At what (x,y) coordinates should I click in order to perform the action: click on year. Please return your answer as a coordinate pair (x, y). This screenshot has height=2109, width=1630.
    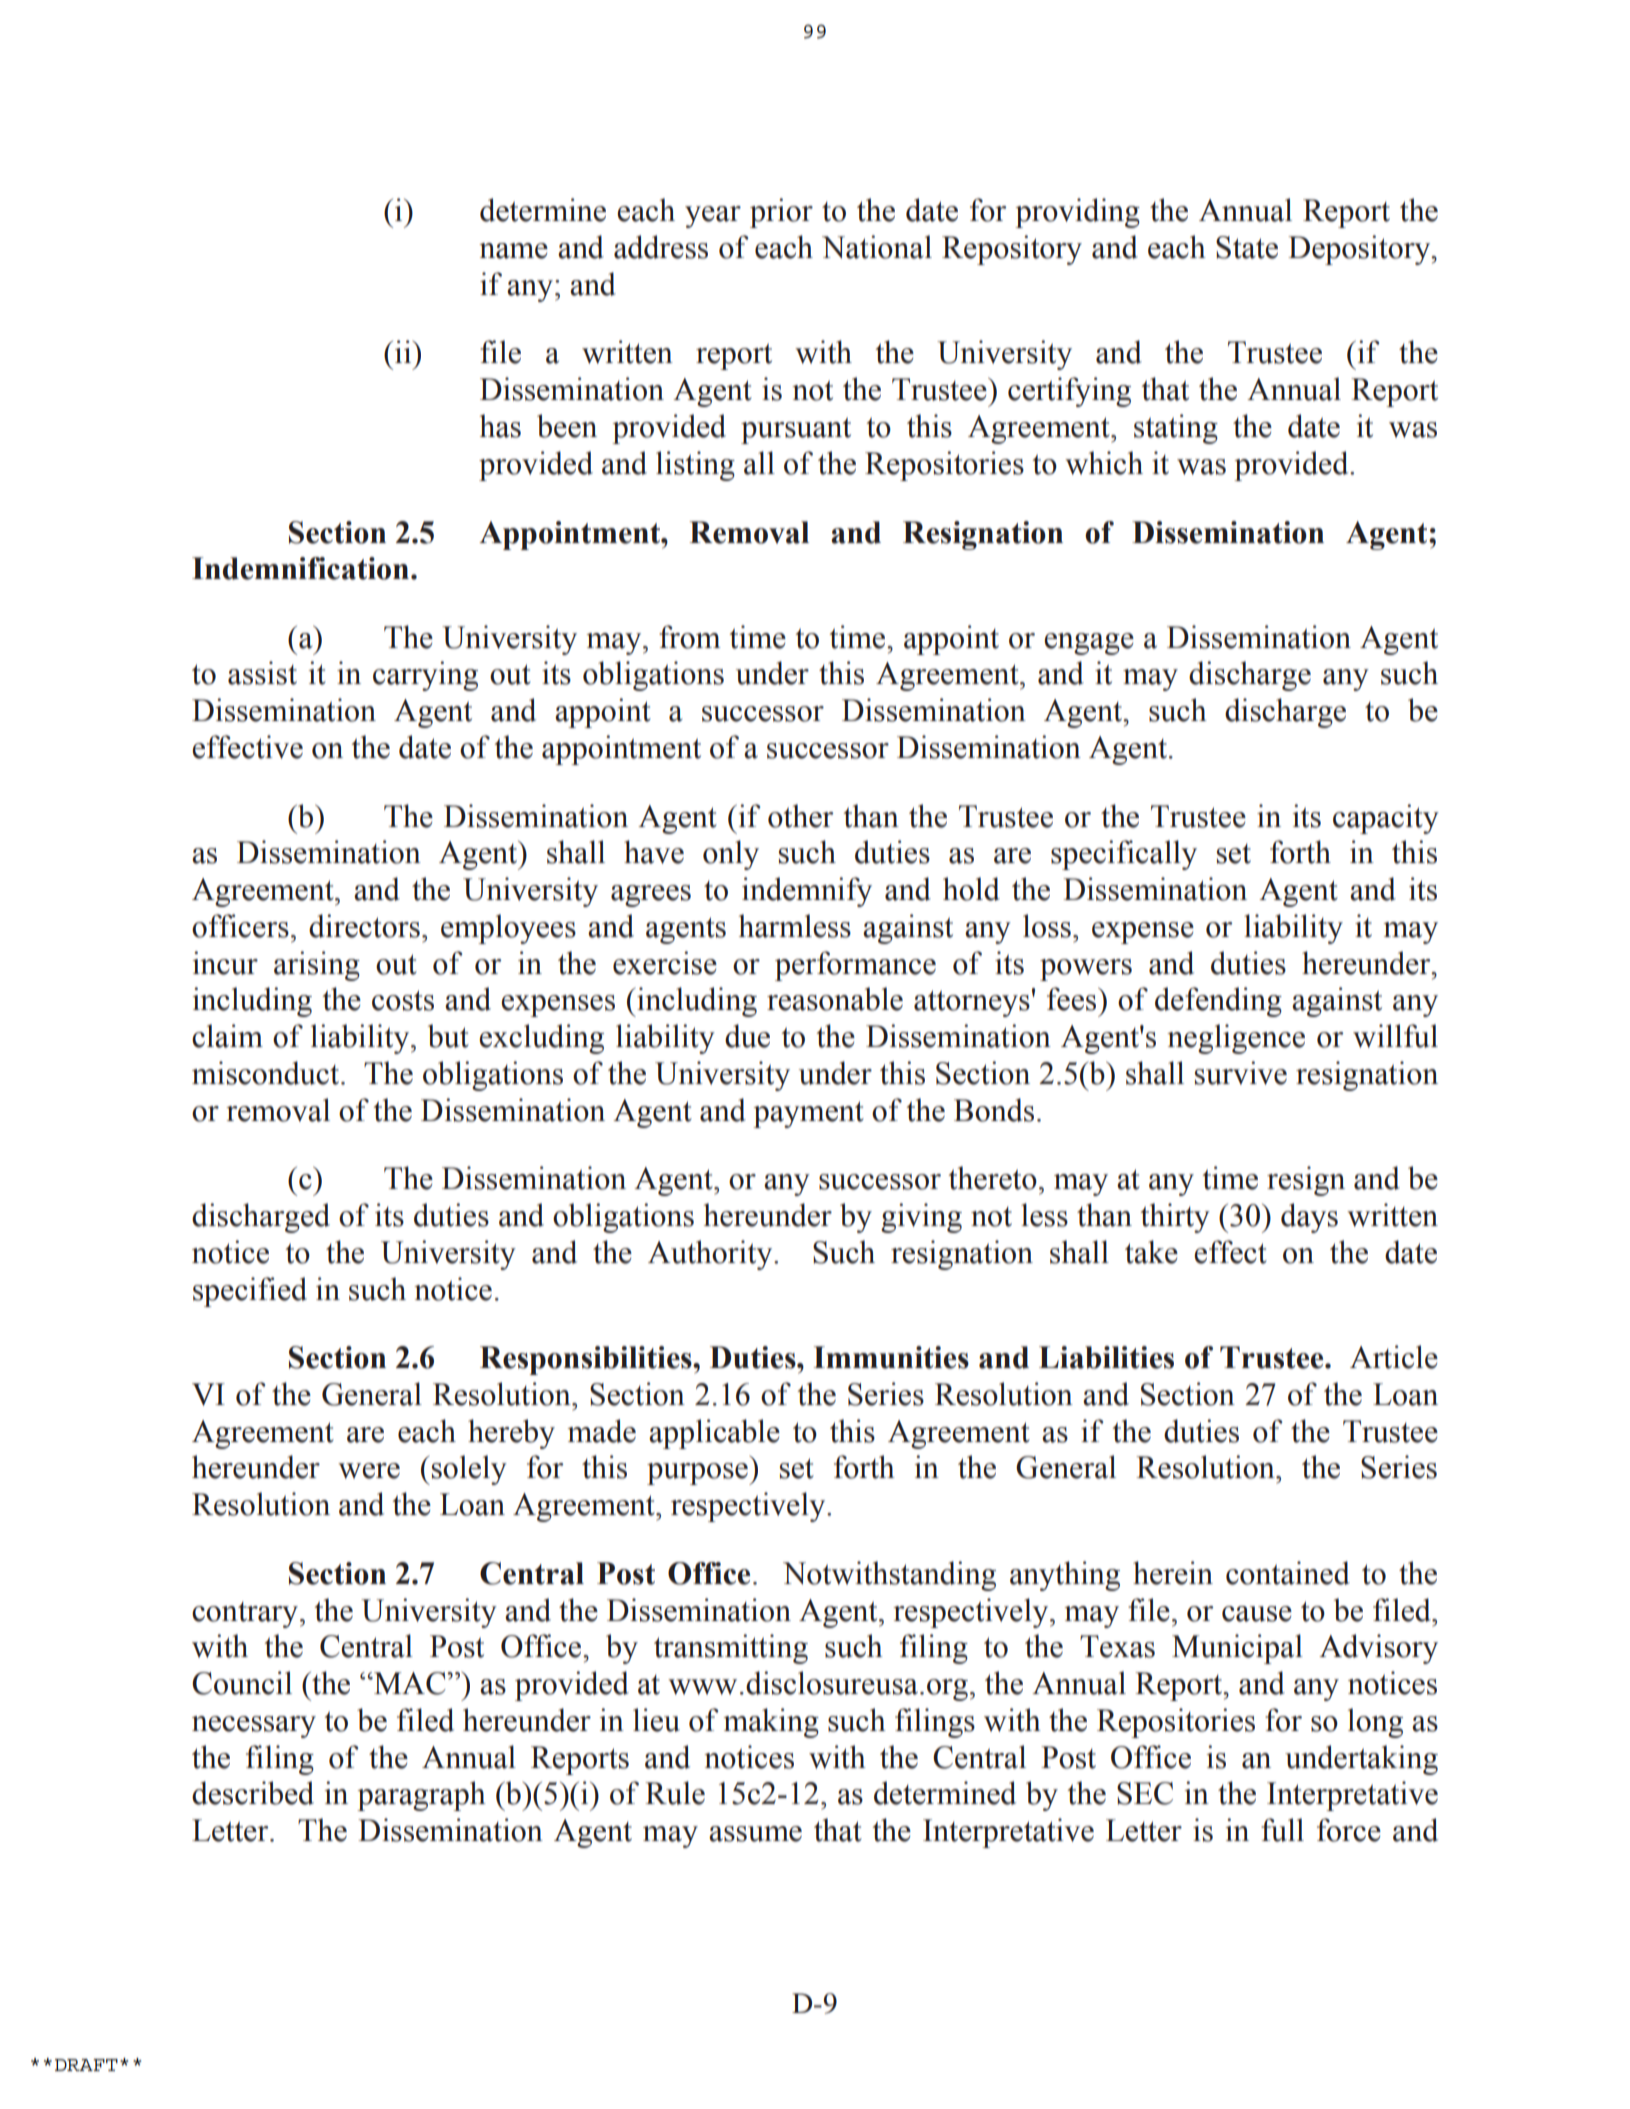
    Looking at the image, I should click on (713, 217).
